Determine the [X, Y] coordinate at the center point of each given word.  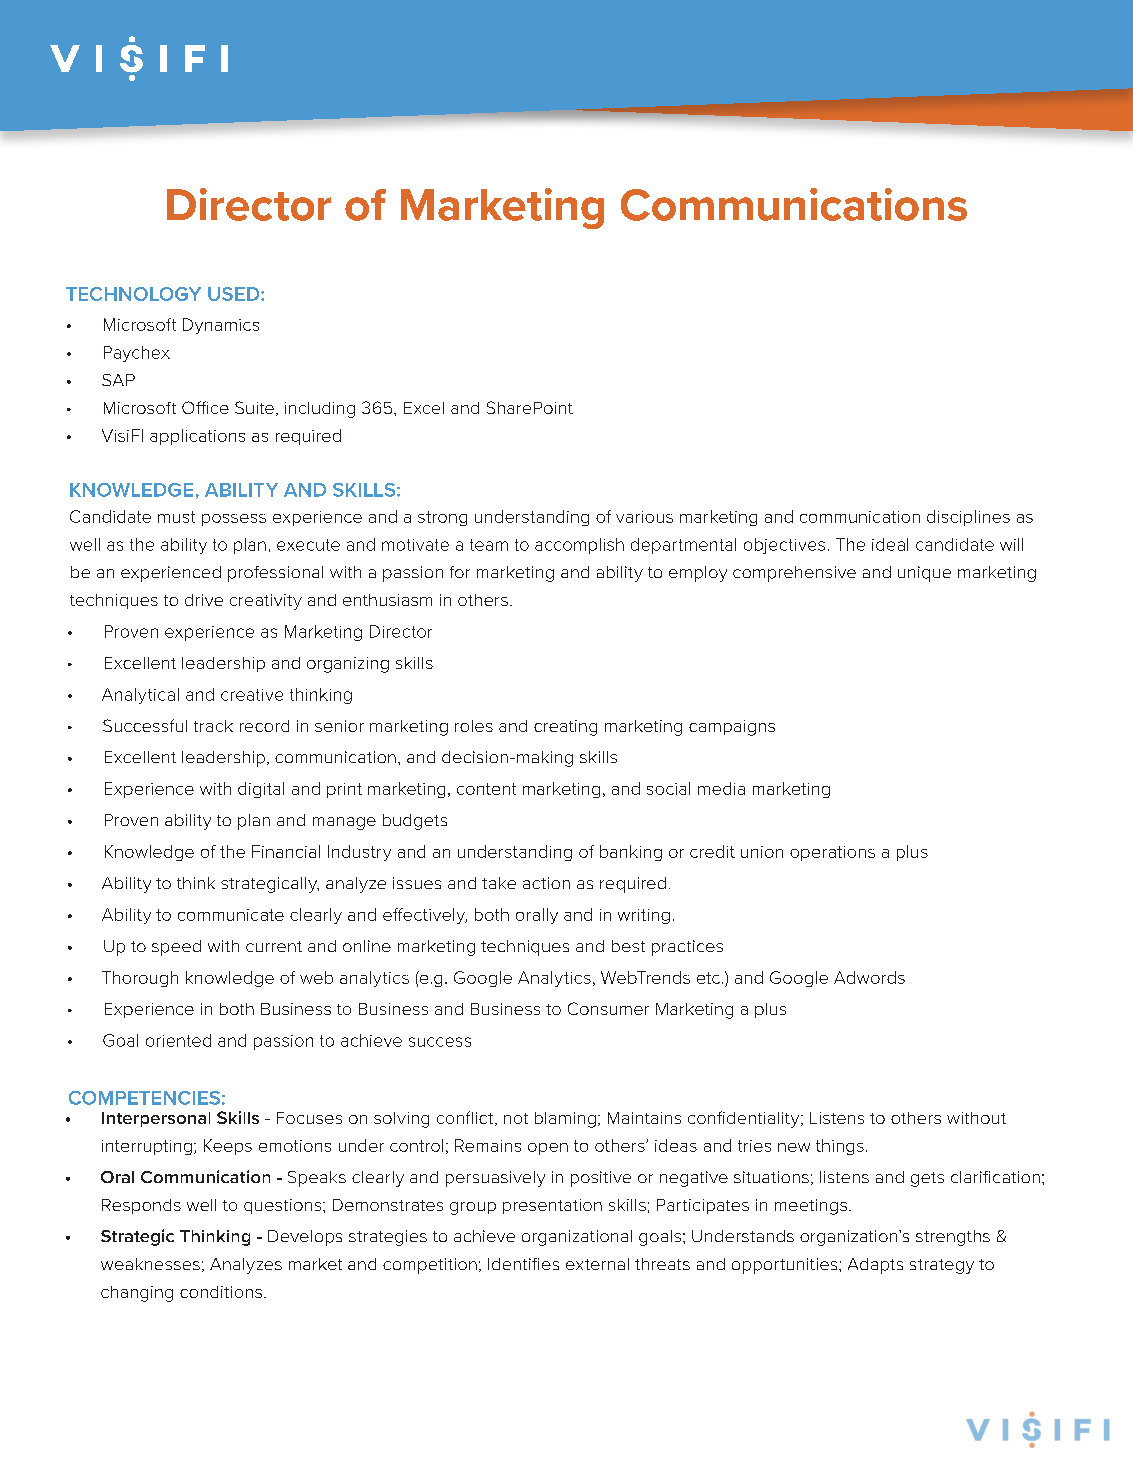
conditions [221, 1292]
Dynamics [221, 326]
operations [832, 853]
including [320, 410]
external [597, 1264]
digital [261, 790]
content [486, 789]
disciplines [968, 518]
